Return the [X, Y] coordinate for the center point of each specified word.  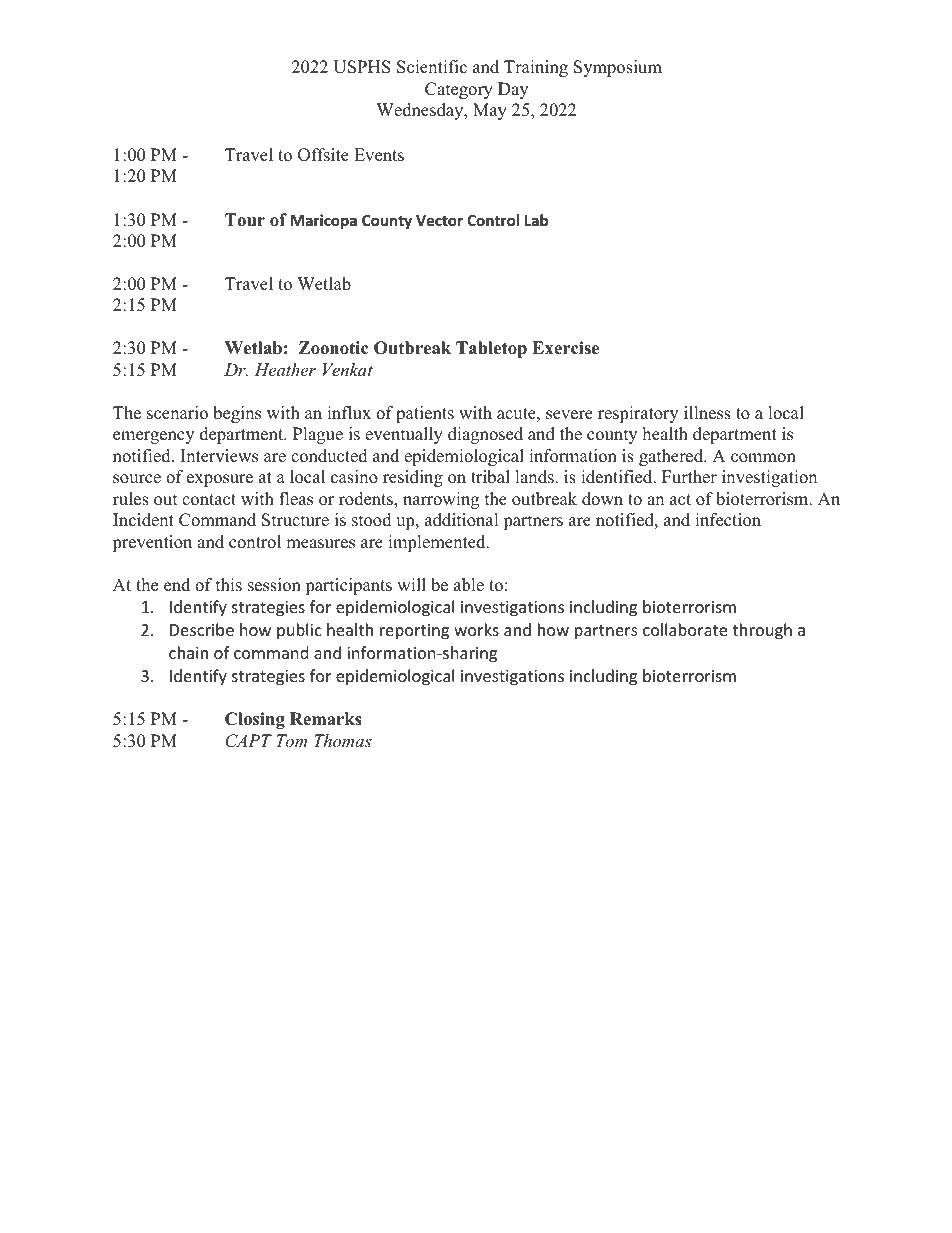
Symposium [618, 68]
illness [707, 413]
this [229, 585]
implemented [438, 543]
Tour [245, 220]
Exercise [565, 348]
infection [728, 520]
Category [459, 90]
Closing [255, 720]
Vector [439, 220]
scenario [177, 413]
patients [425, 414]
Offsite [323, 155]
